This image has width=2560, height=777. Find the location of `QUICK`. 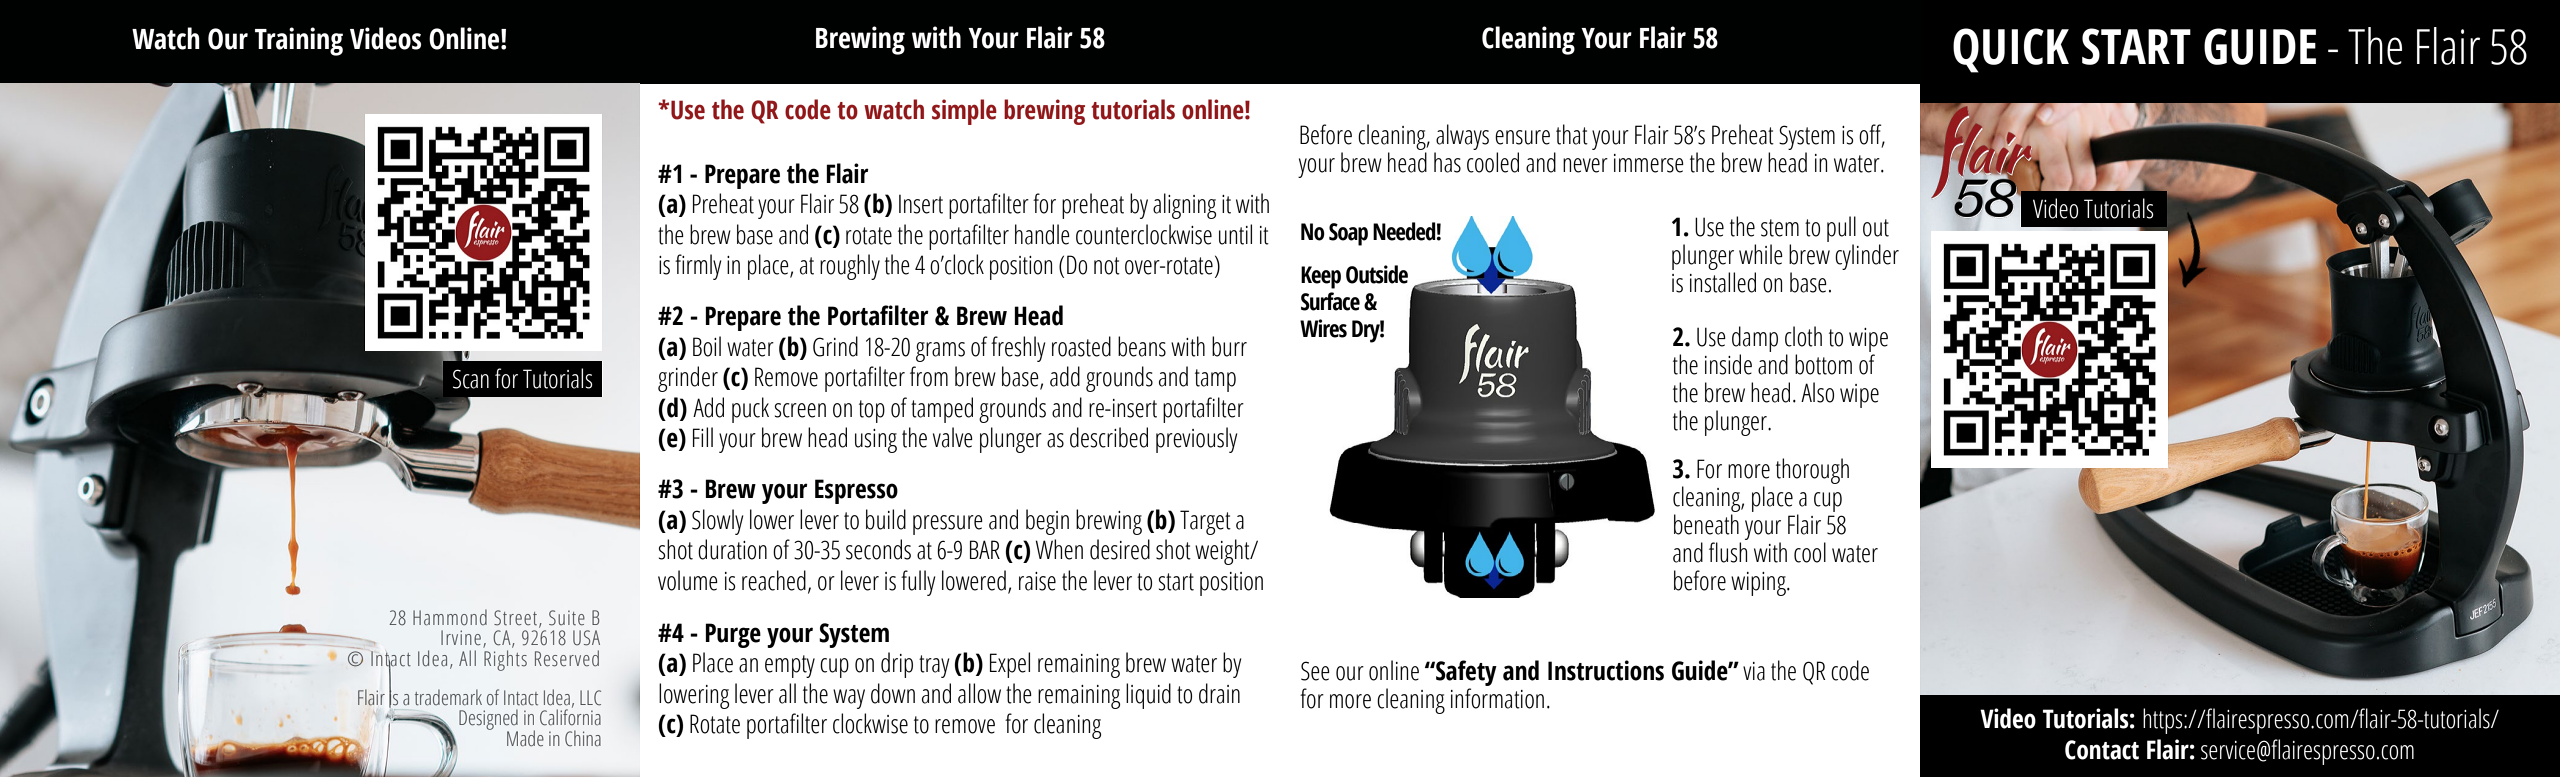

QUICK is located at coordinates (2011, 50).
